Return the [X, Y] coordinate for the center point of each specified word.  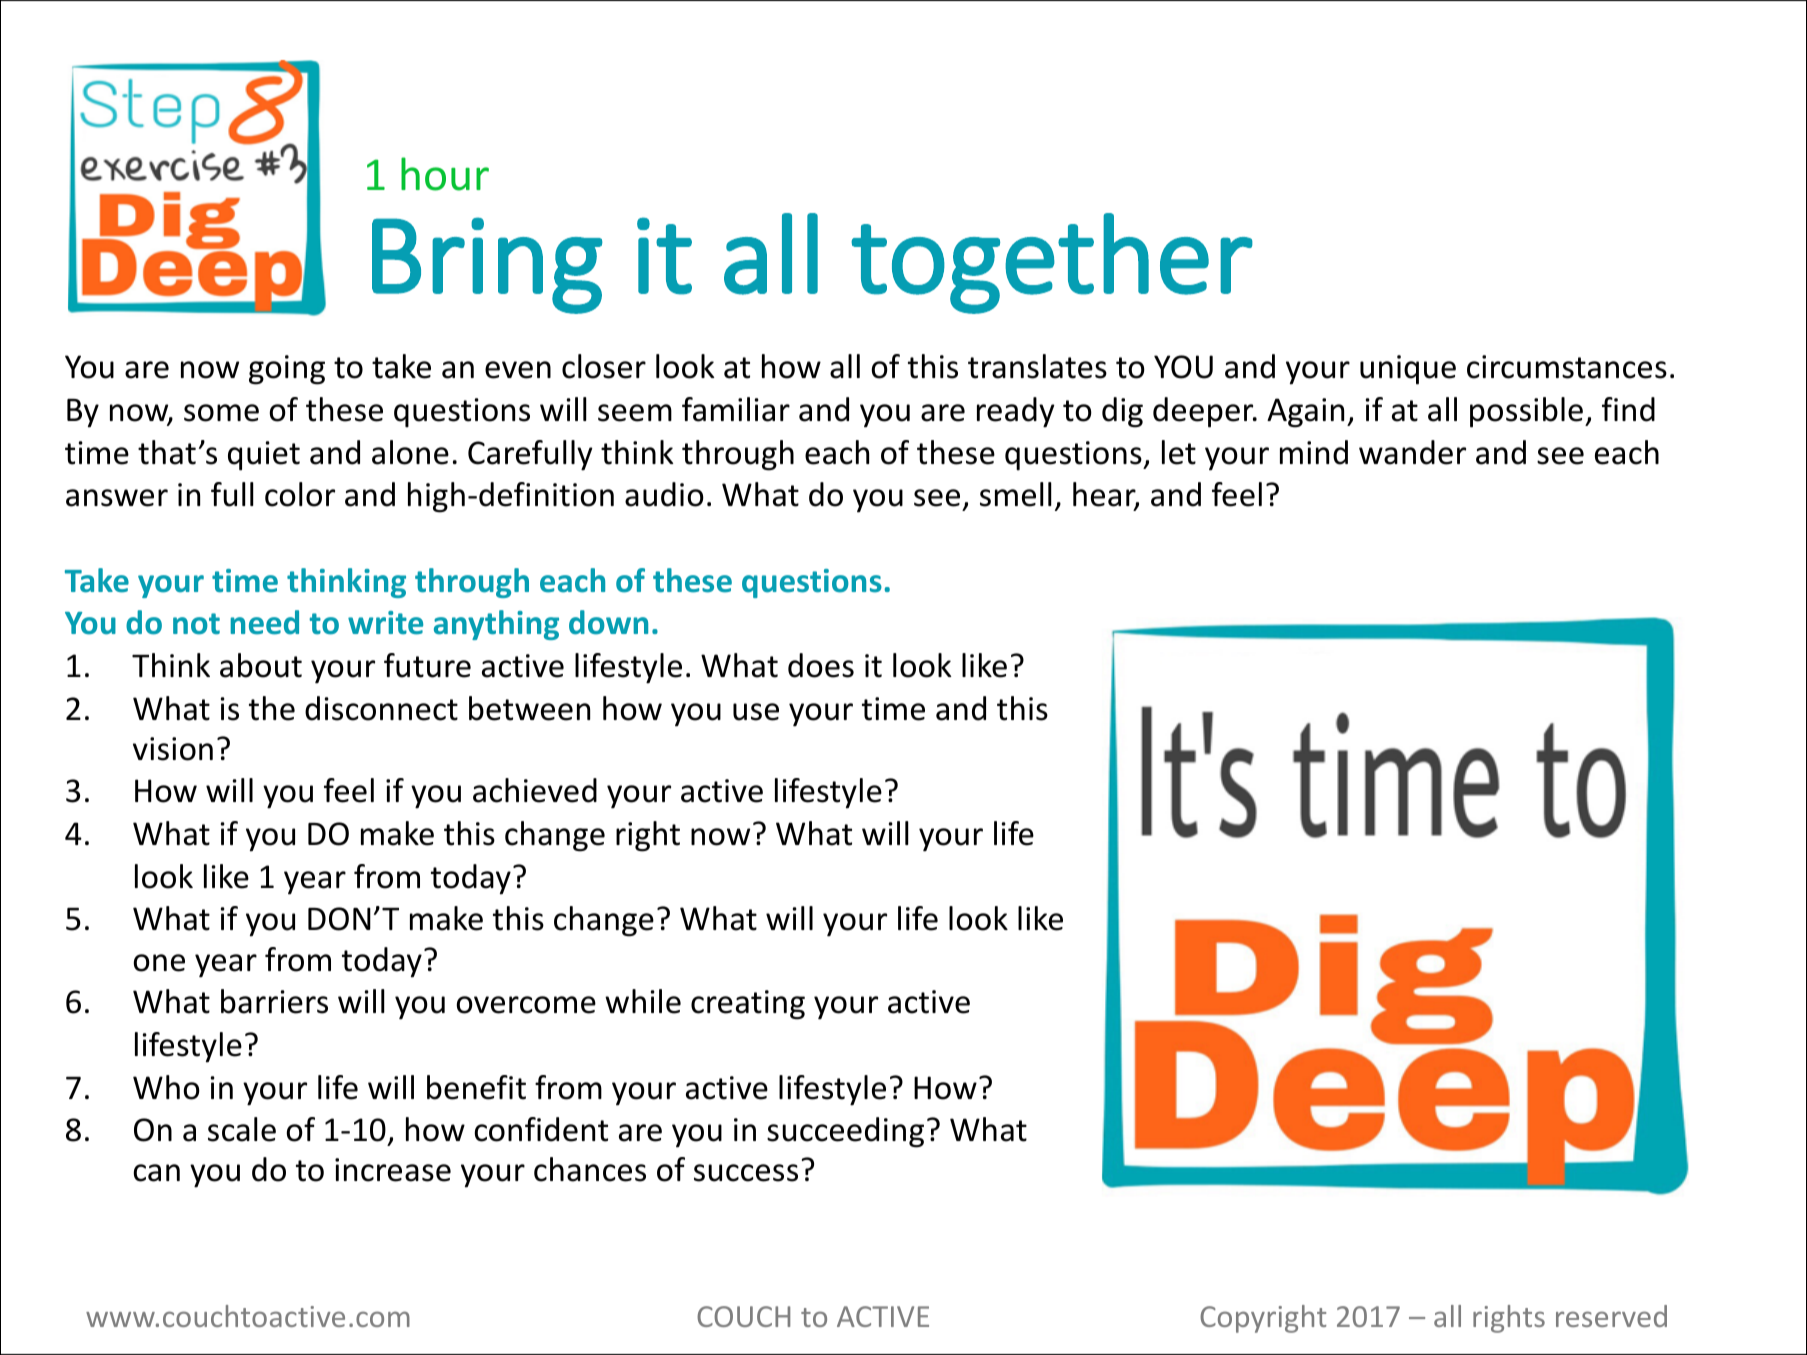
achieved [535, 790]
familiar [736, 409]
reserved [1611, 1316]
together [1052, 263]
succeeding [845, 1132]
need [265, 622]
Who [166, 1087]
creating [748, 1005]
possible [1526, 412]
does [821, 665]
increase [393, 1170]
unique [1408, 370]
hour [445, 174]
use [756, 712]
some [221, 413]
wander [1412, 452]
